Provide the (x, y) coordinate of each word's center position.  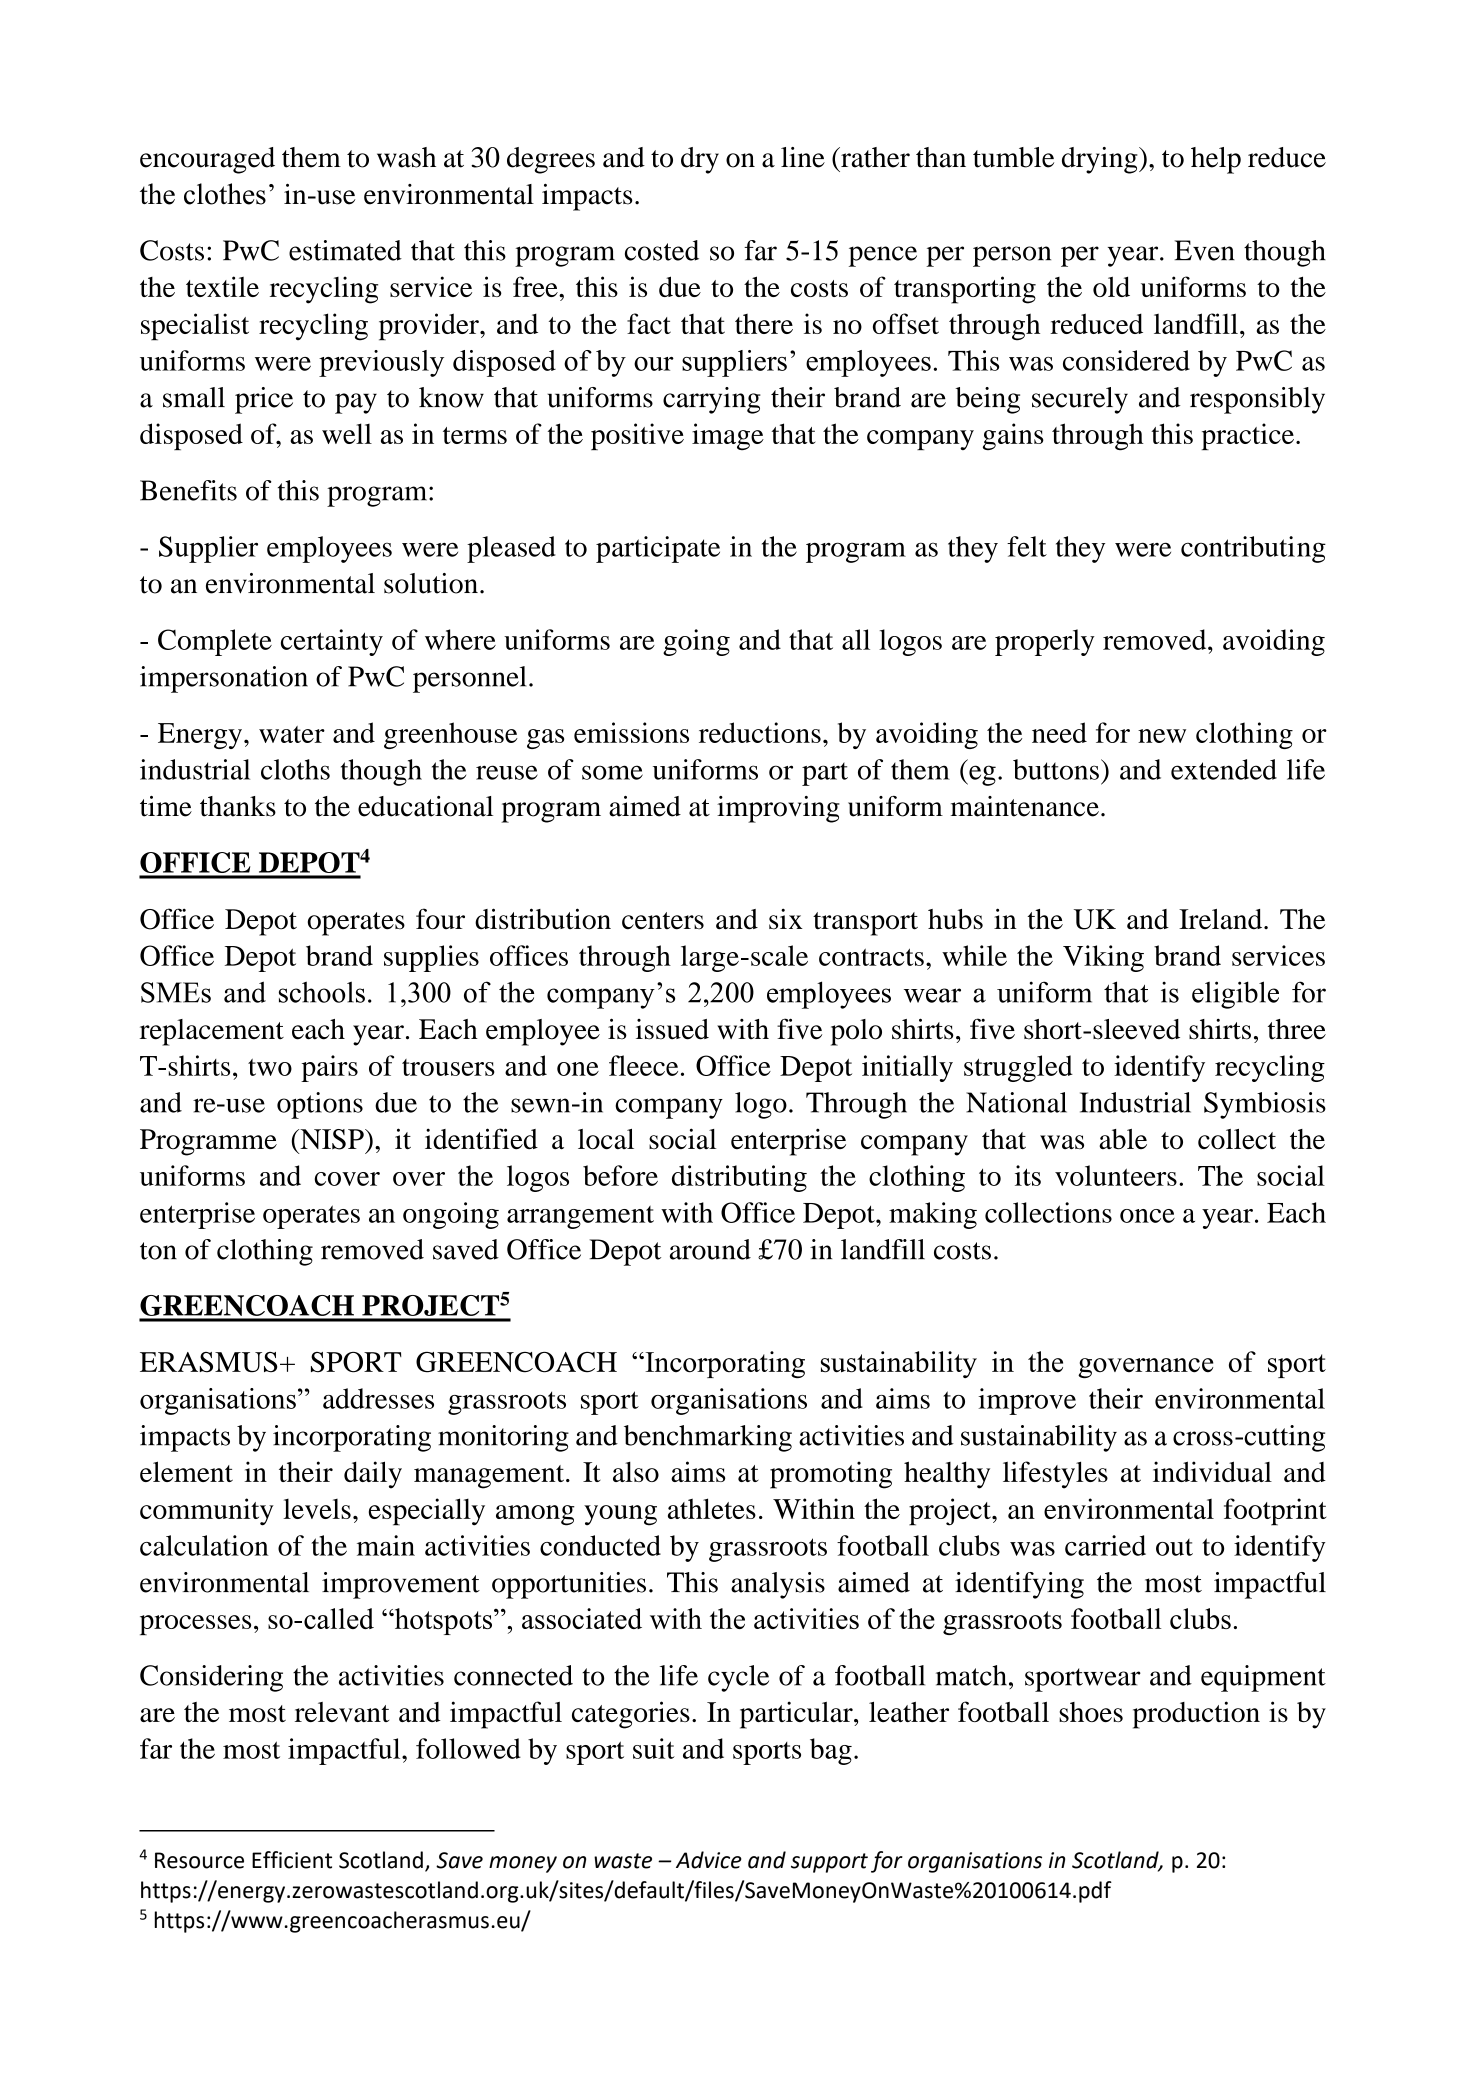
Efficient (292, 1860)
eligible (1235, 995)
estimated (345, 250)
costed (662, 250)
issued (672, 1029)
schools (322, 992)
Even (1205, 250)
